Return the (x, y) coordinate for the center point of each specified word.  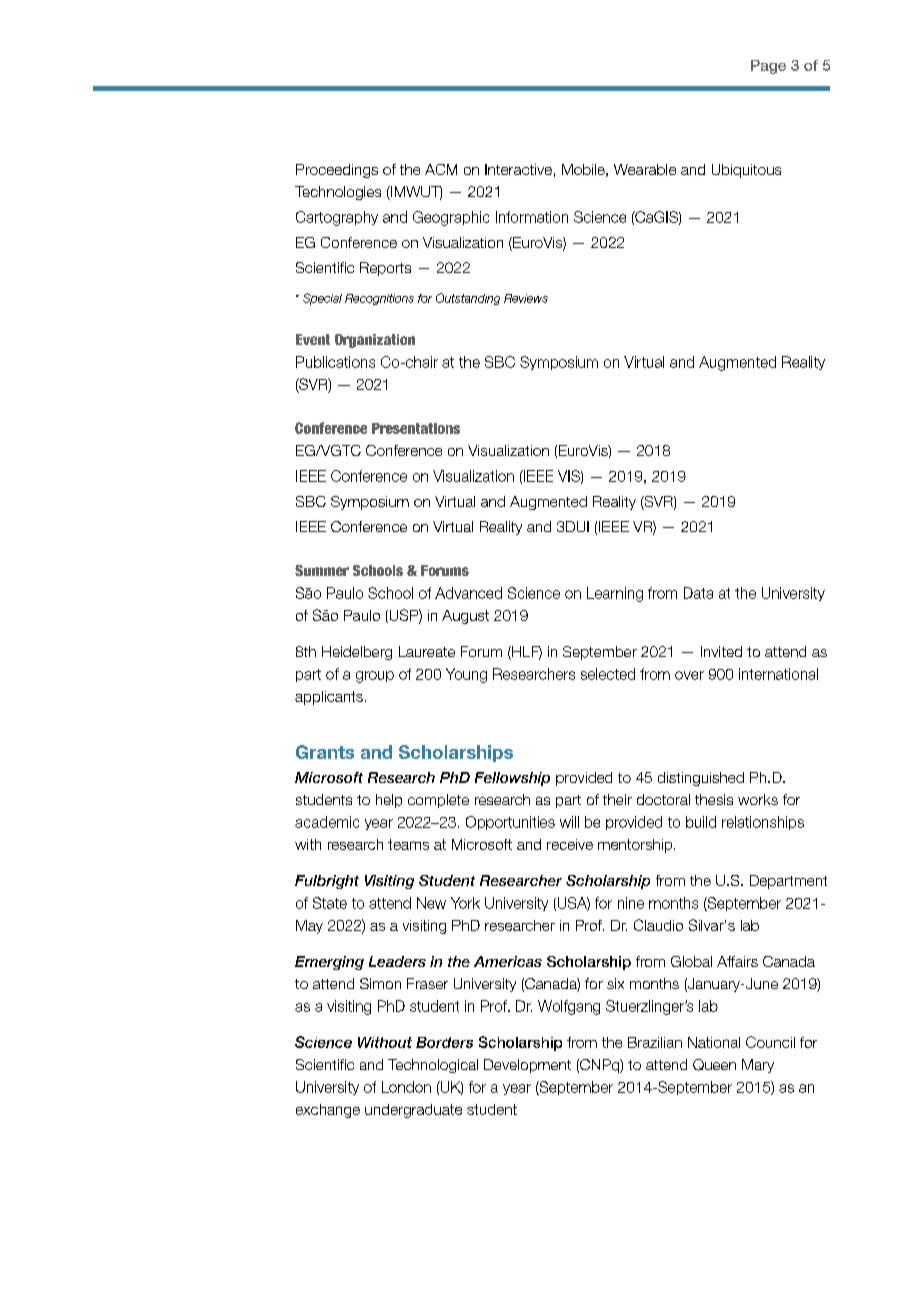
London (406, 1087)
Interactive (518, 169)
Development (527, 1066)
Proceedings (337, 171)
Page (768, 67)
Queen (714, 1065)
